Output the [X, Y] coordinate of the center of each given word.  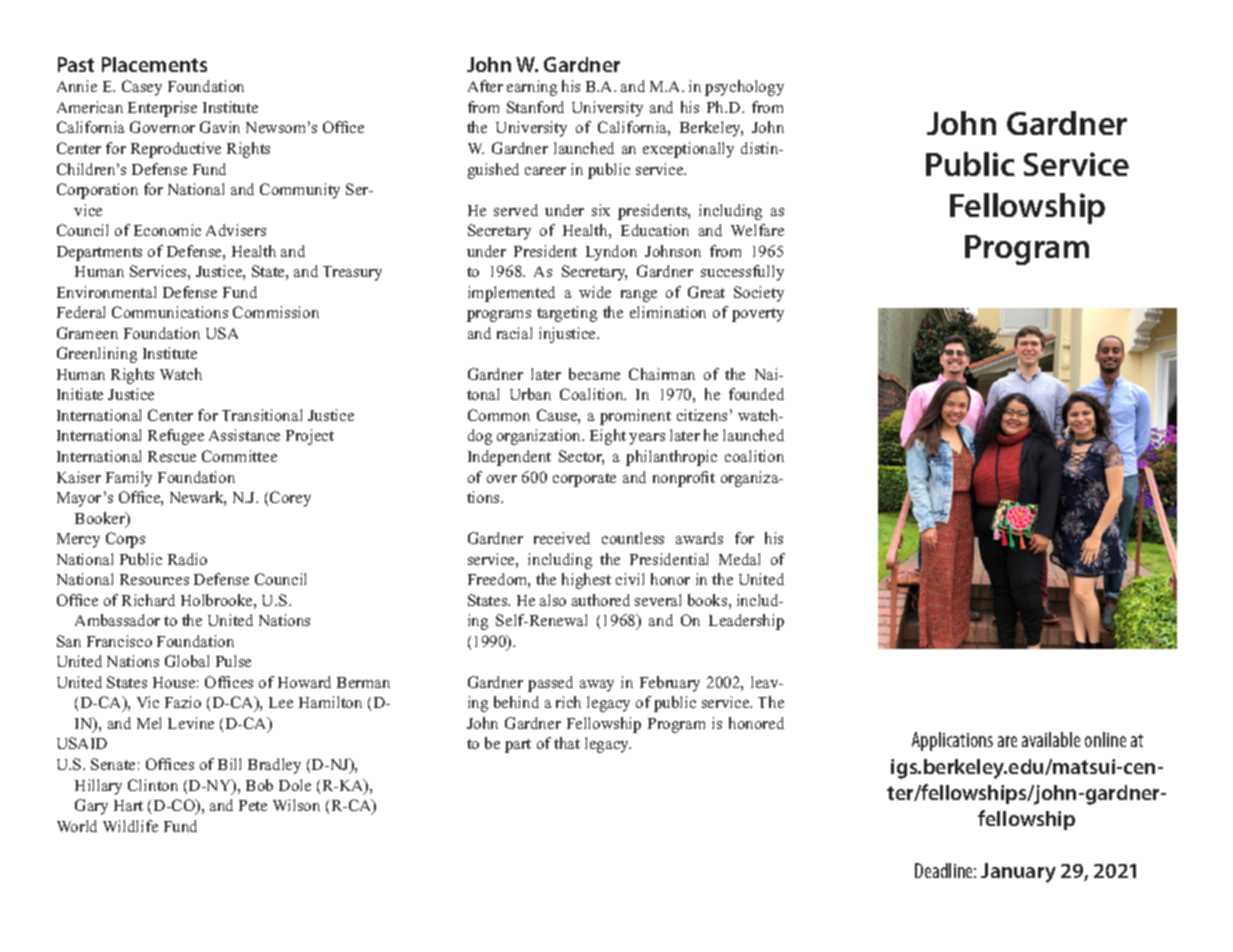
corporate [584, 480]
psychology [744, 88]
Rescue [172, 456]
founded [756, 394]
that [567, 743]
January [1018, 873]
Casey [142, 88]
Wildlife [130, 826]
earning [532, 88]
